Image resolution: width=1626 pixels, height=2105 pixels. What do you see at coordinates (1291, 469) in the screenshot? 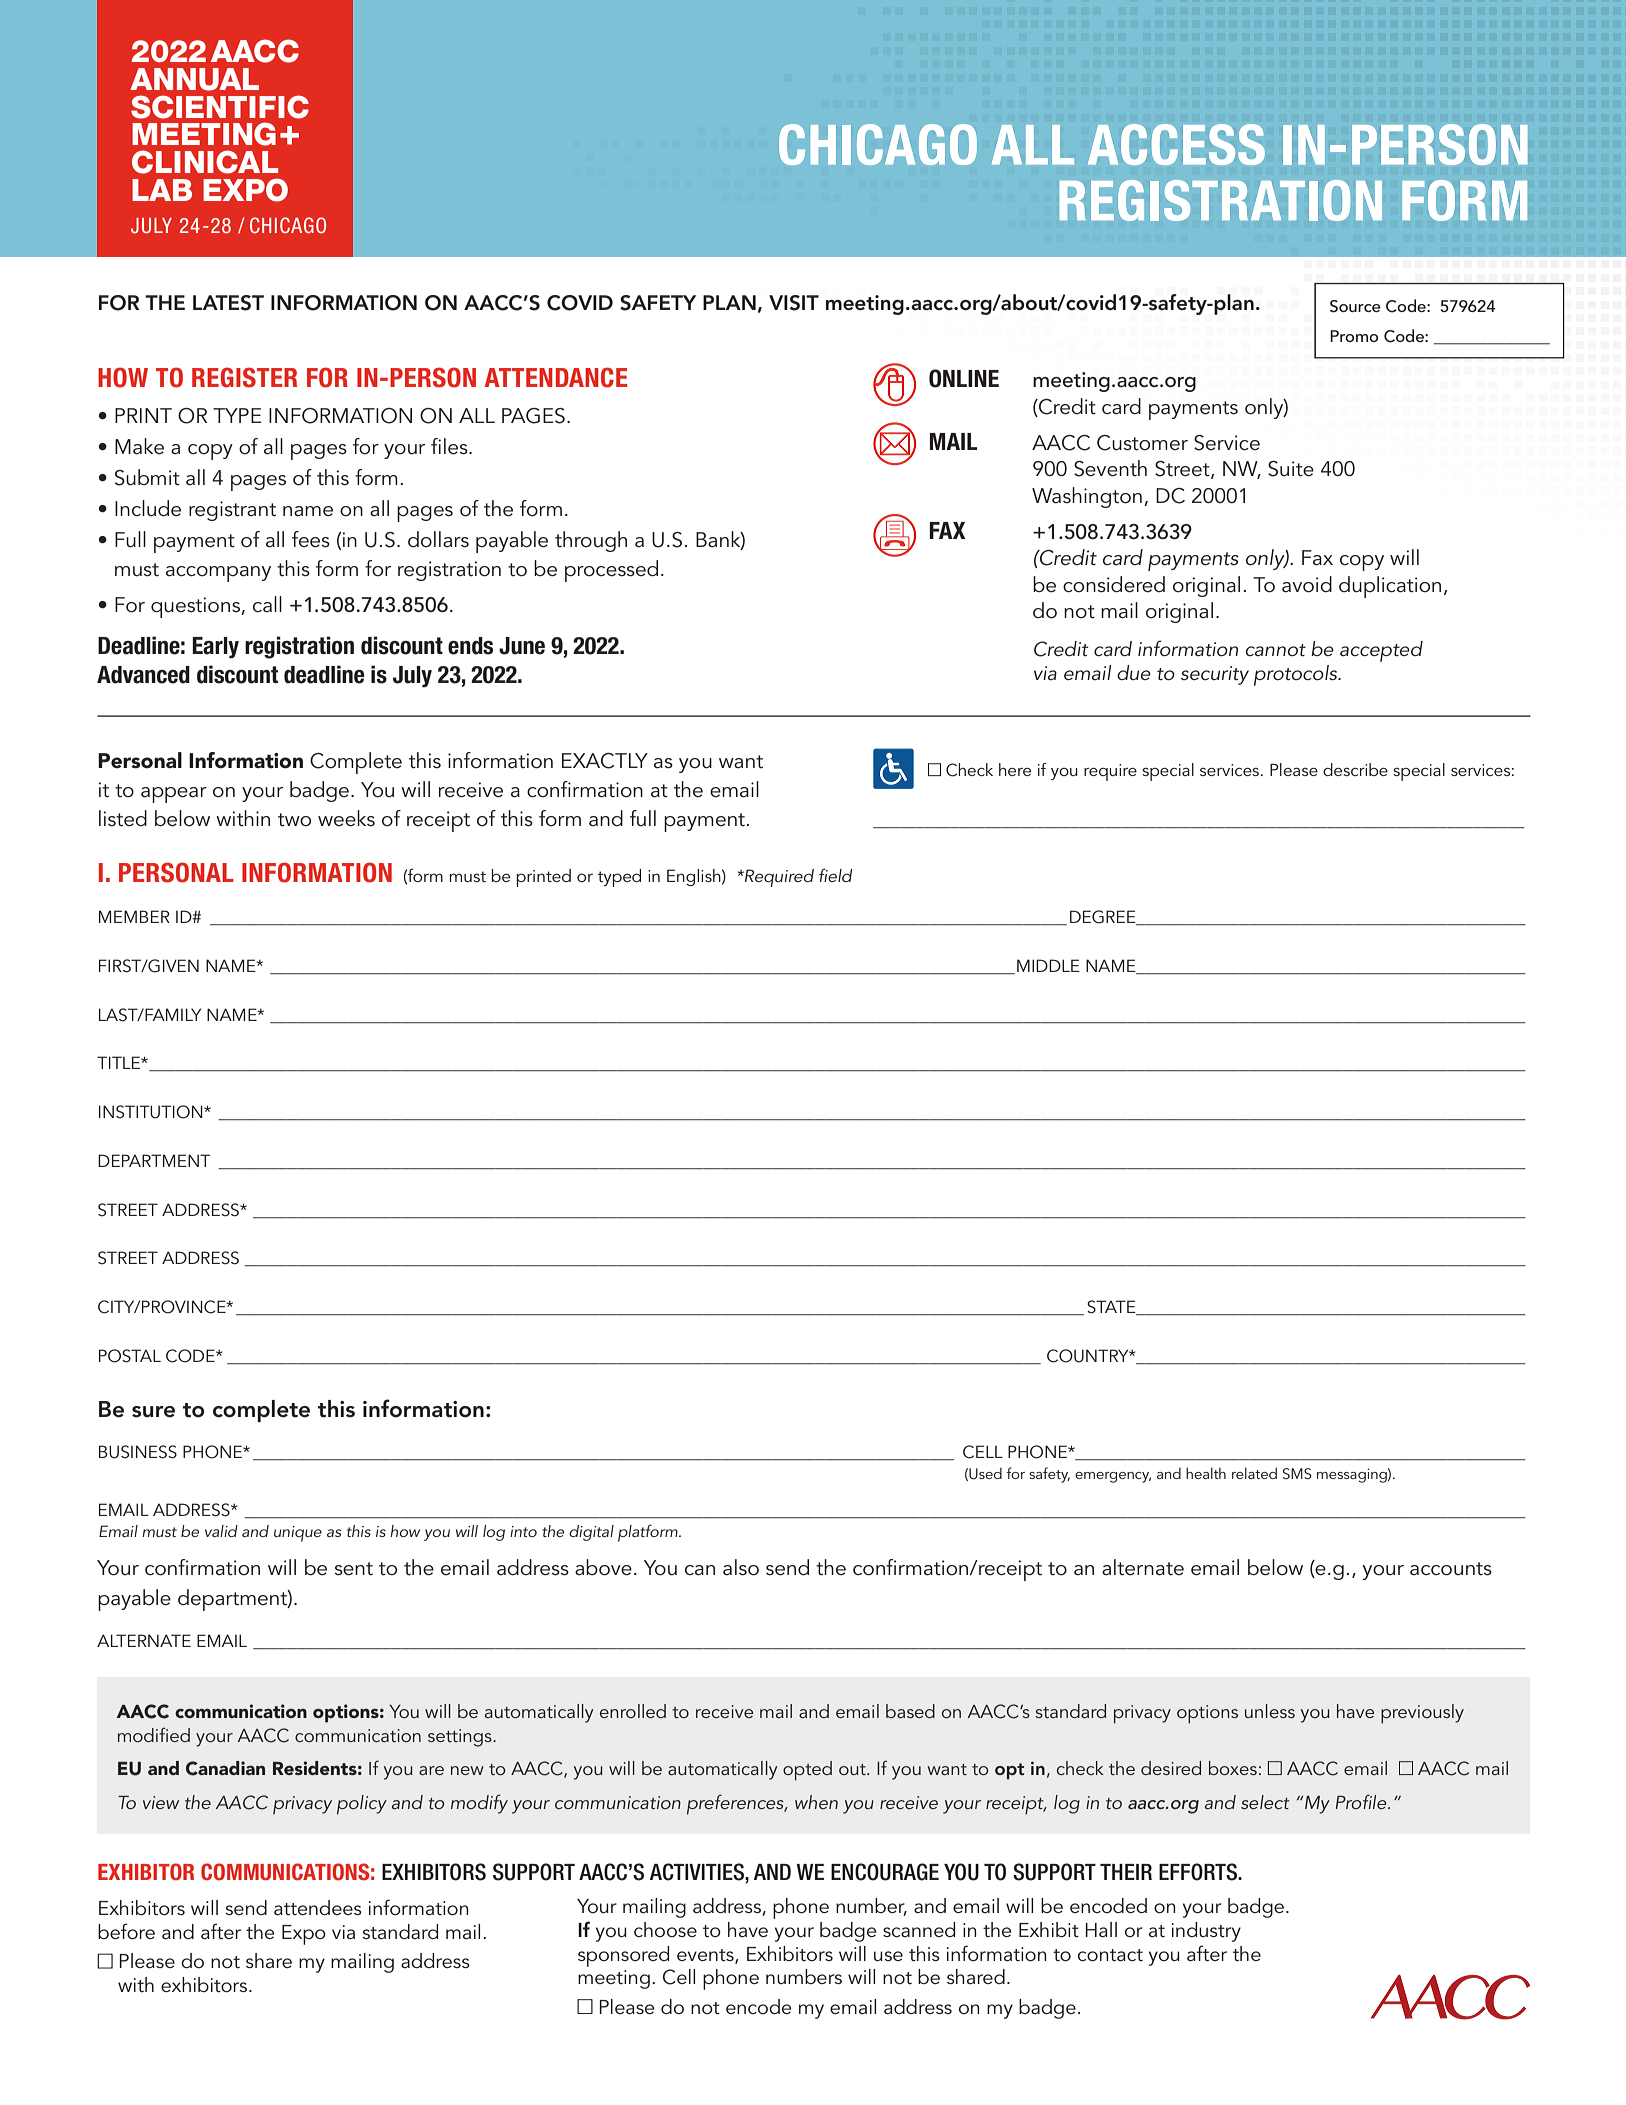
I see `Suite` at bounding box center [1291, 469].
